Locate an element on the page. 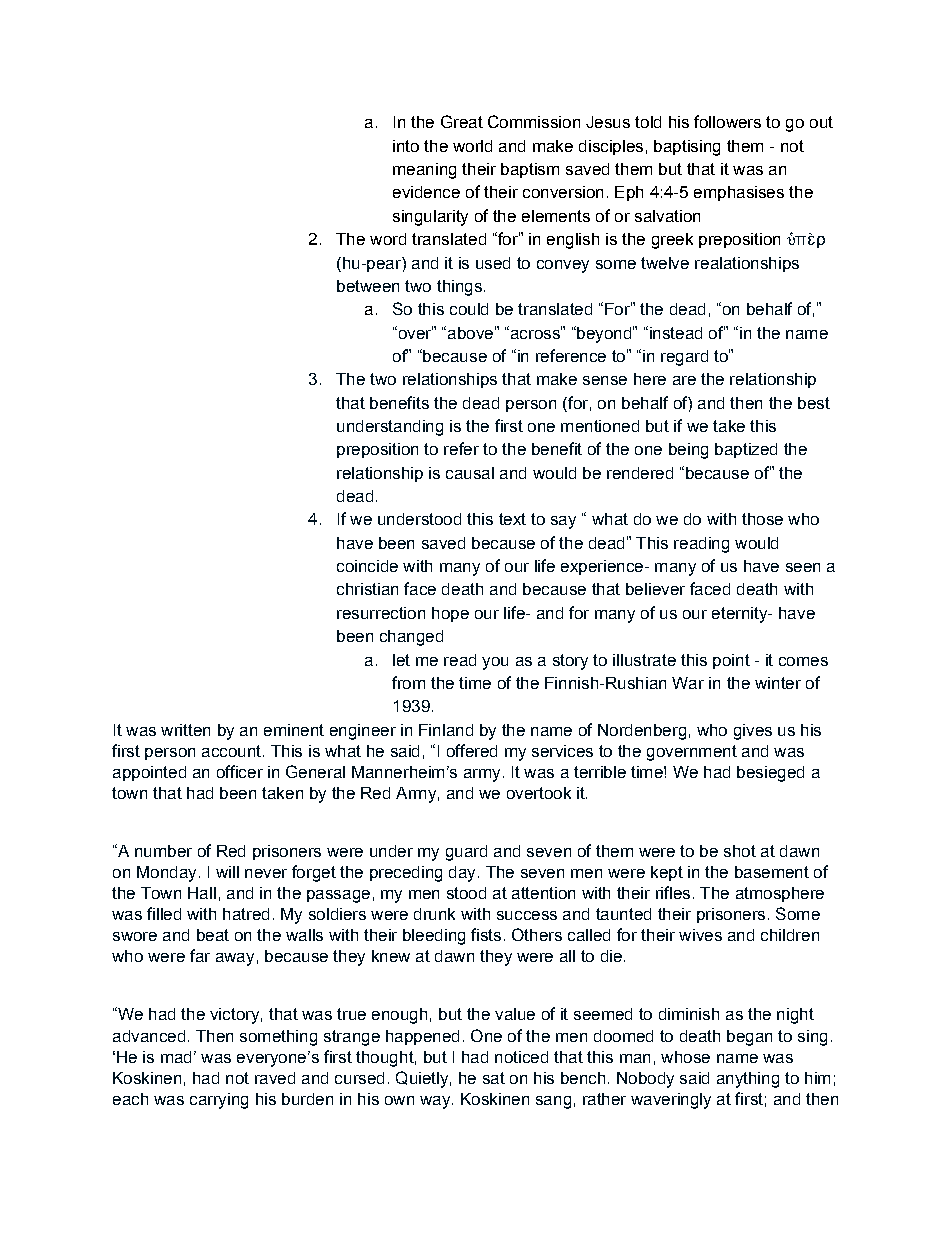  world is located at coordinates (472, 146).
